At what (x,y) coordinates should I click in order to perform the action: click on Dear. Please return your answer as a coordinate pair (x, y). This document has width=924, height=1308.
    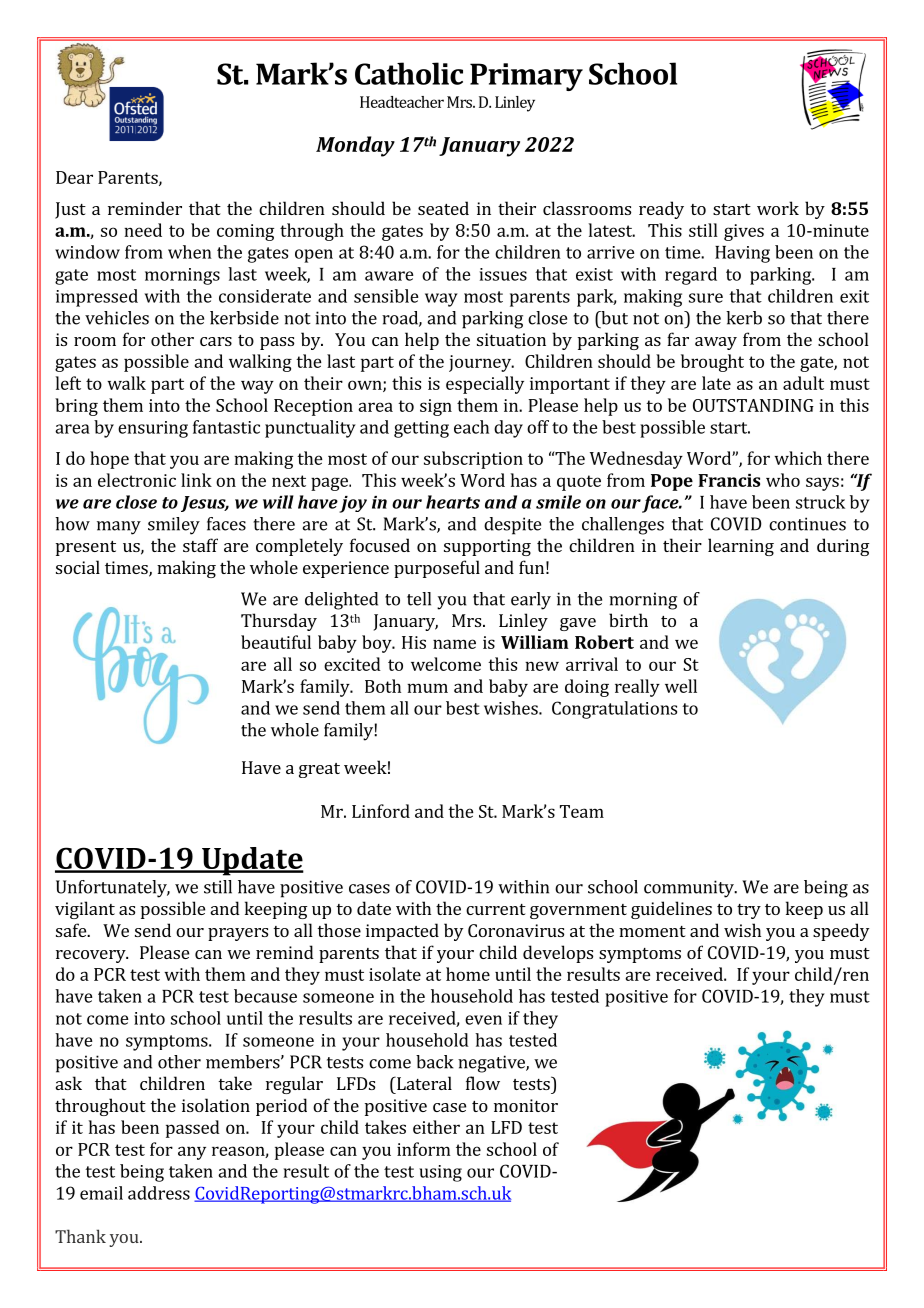
    Looking at the image, I should click on (74, 177).
